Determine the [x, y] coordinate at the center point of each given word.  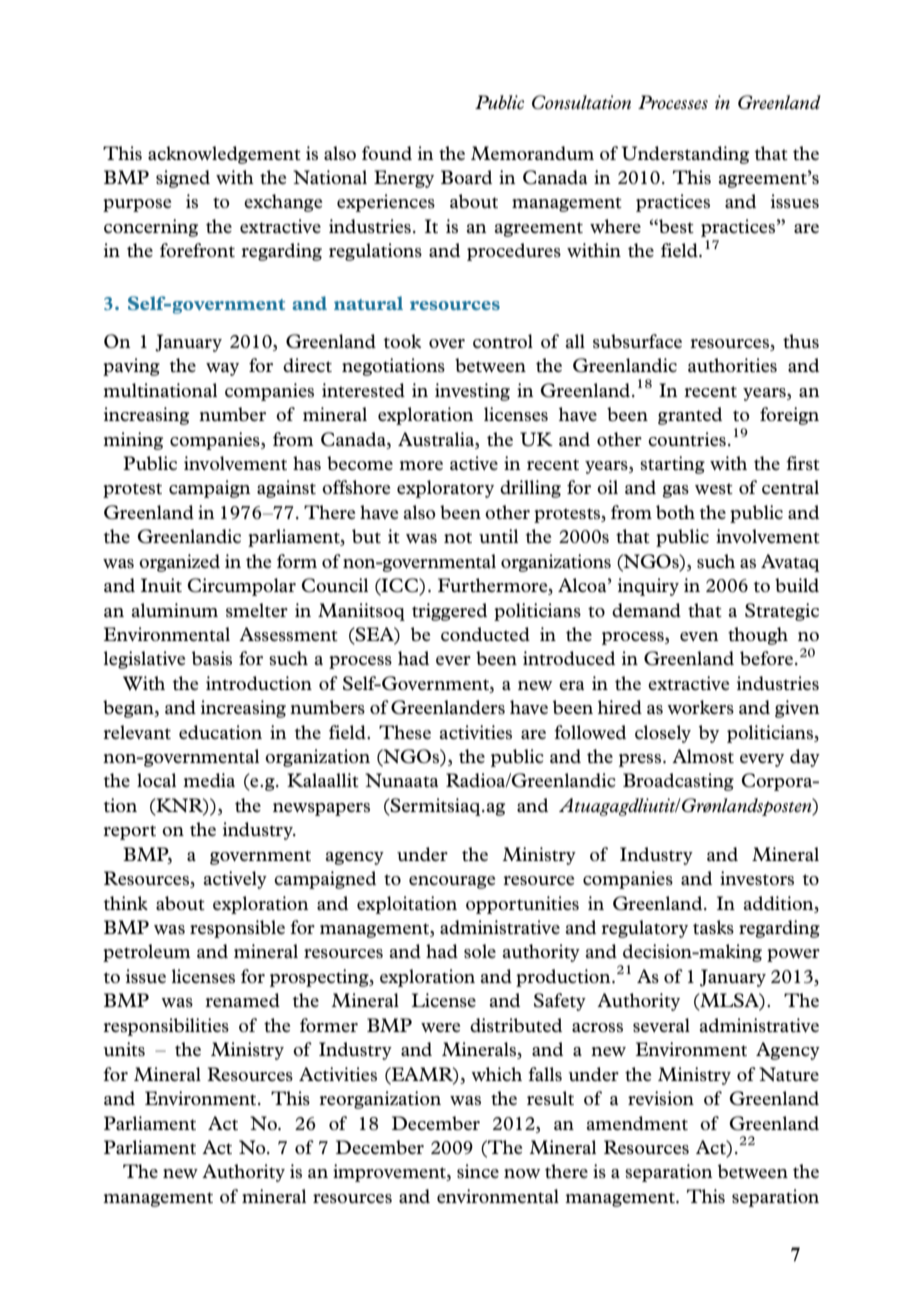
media [209, 780]
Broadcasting [678, 782]
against [286, 489]
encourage [452, 882]
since [478, 1171]
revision [661, 1098]
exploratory [445, 489]
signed [183, 179]
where [615, 226]
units [124, 1049]
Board [466, 177]
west [714, 488]
